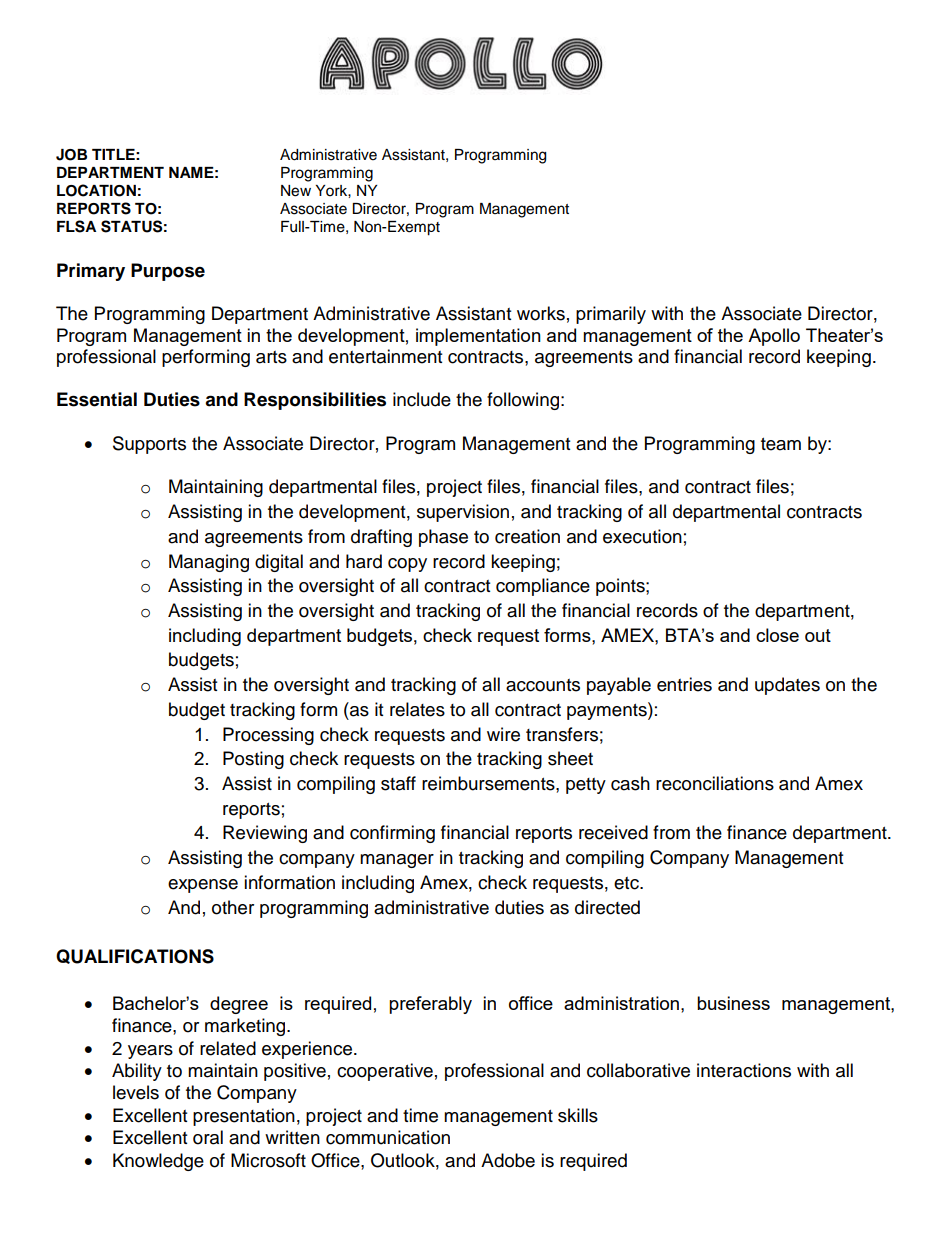  What do you see at coordinates (149, 445) in the document?
I see `Supports` at bounding box center [149, 445].
